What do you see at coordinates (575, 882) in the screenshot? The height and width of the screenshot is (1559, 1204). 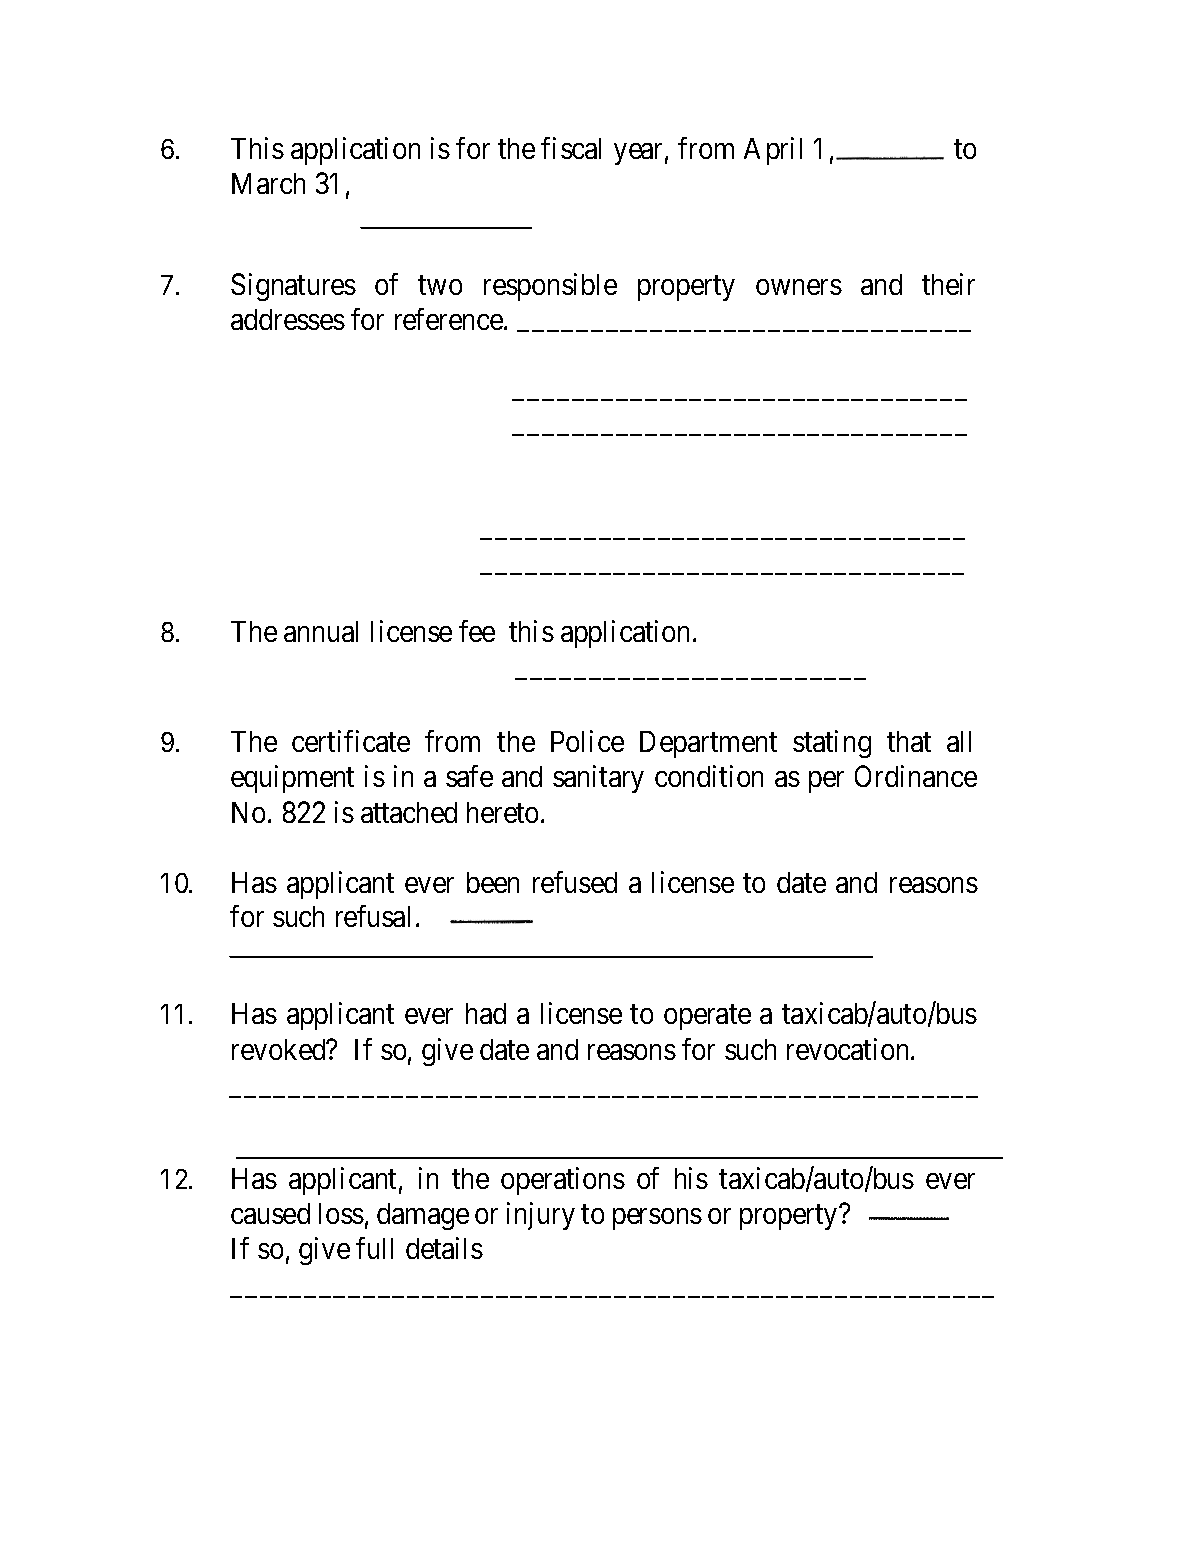 I see `refused` at bounding box center [575, 882].
